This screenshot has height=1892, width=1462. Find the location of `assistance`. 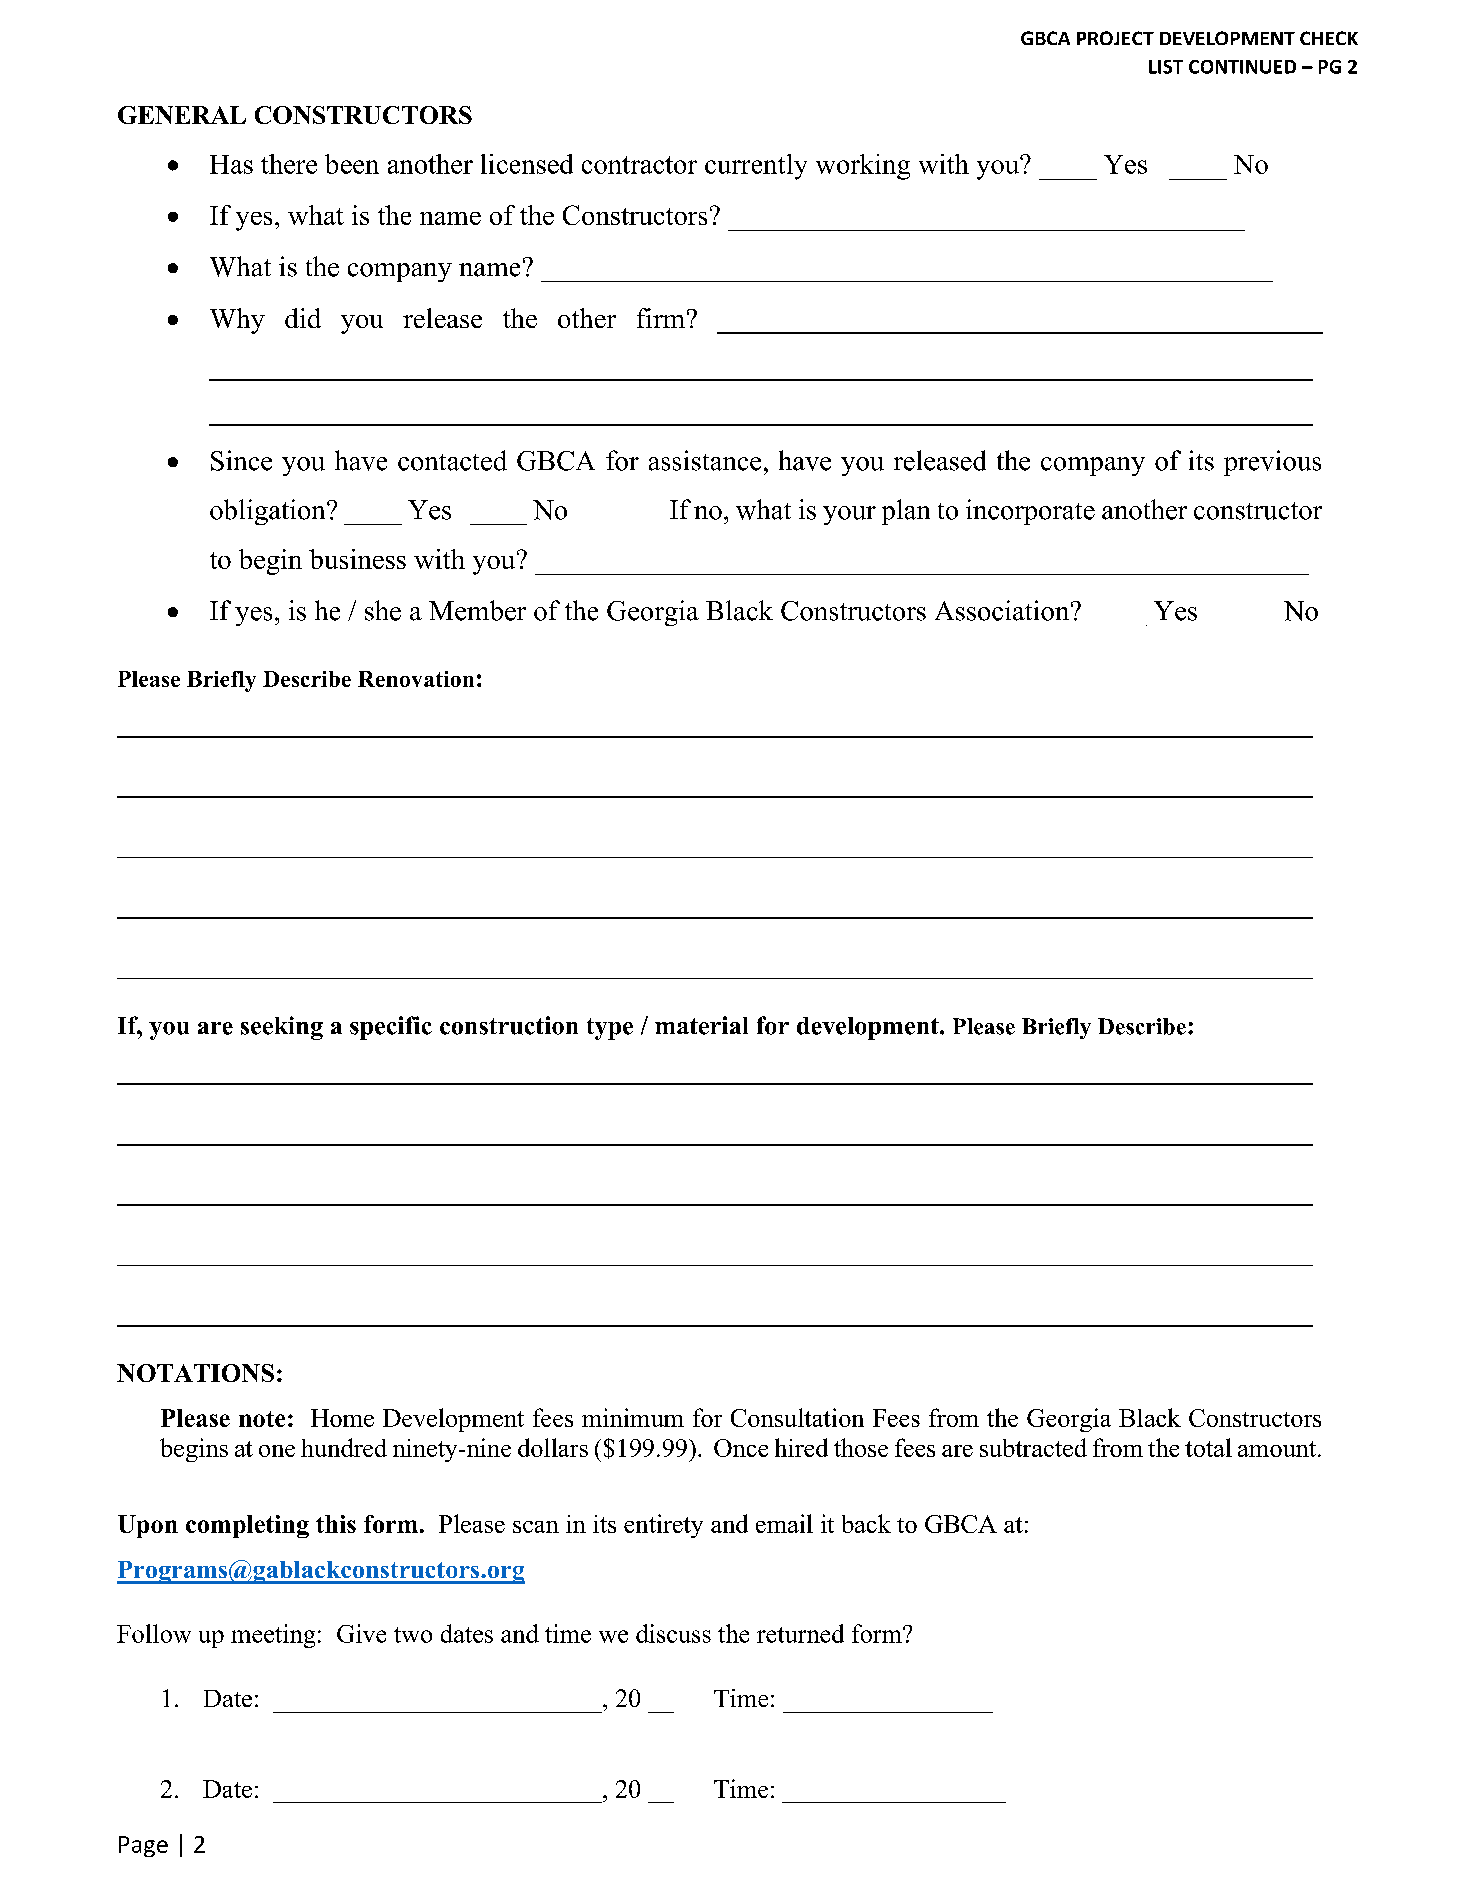

assistance is located at coordinates (705, 460).
